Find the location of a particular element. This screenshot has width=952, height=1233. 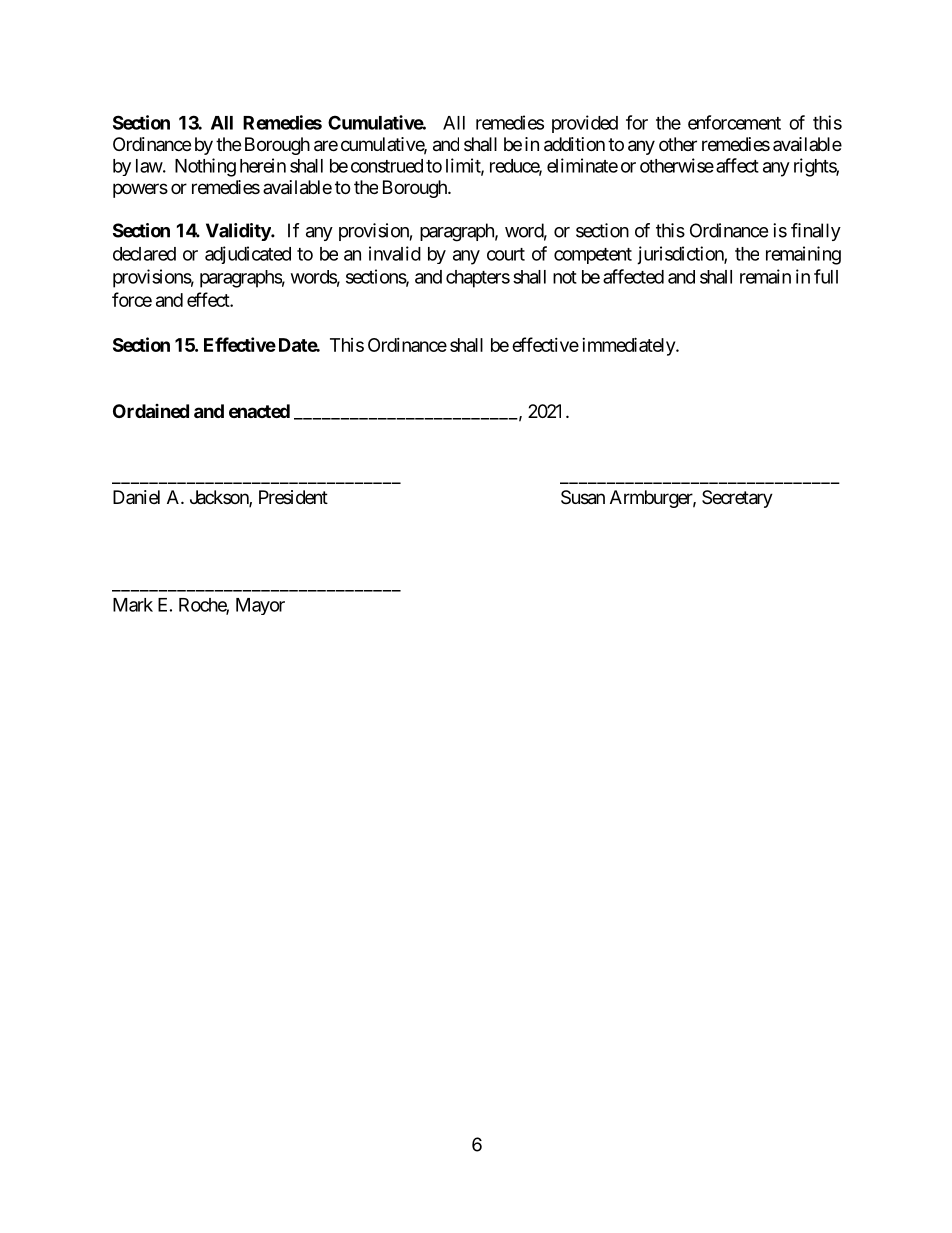

adjudicated is located at coordinates (248, 255).
